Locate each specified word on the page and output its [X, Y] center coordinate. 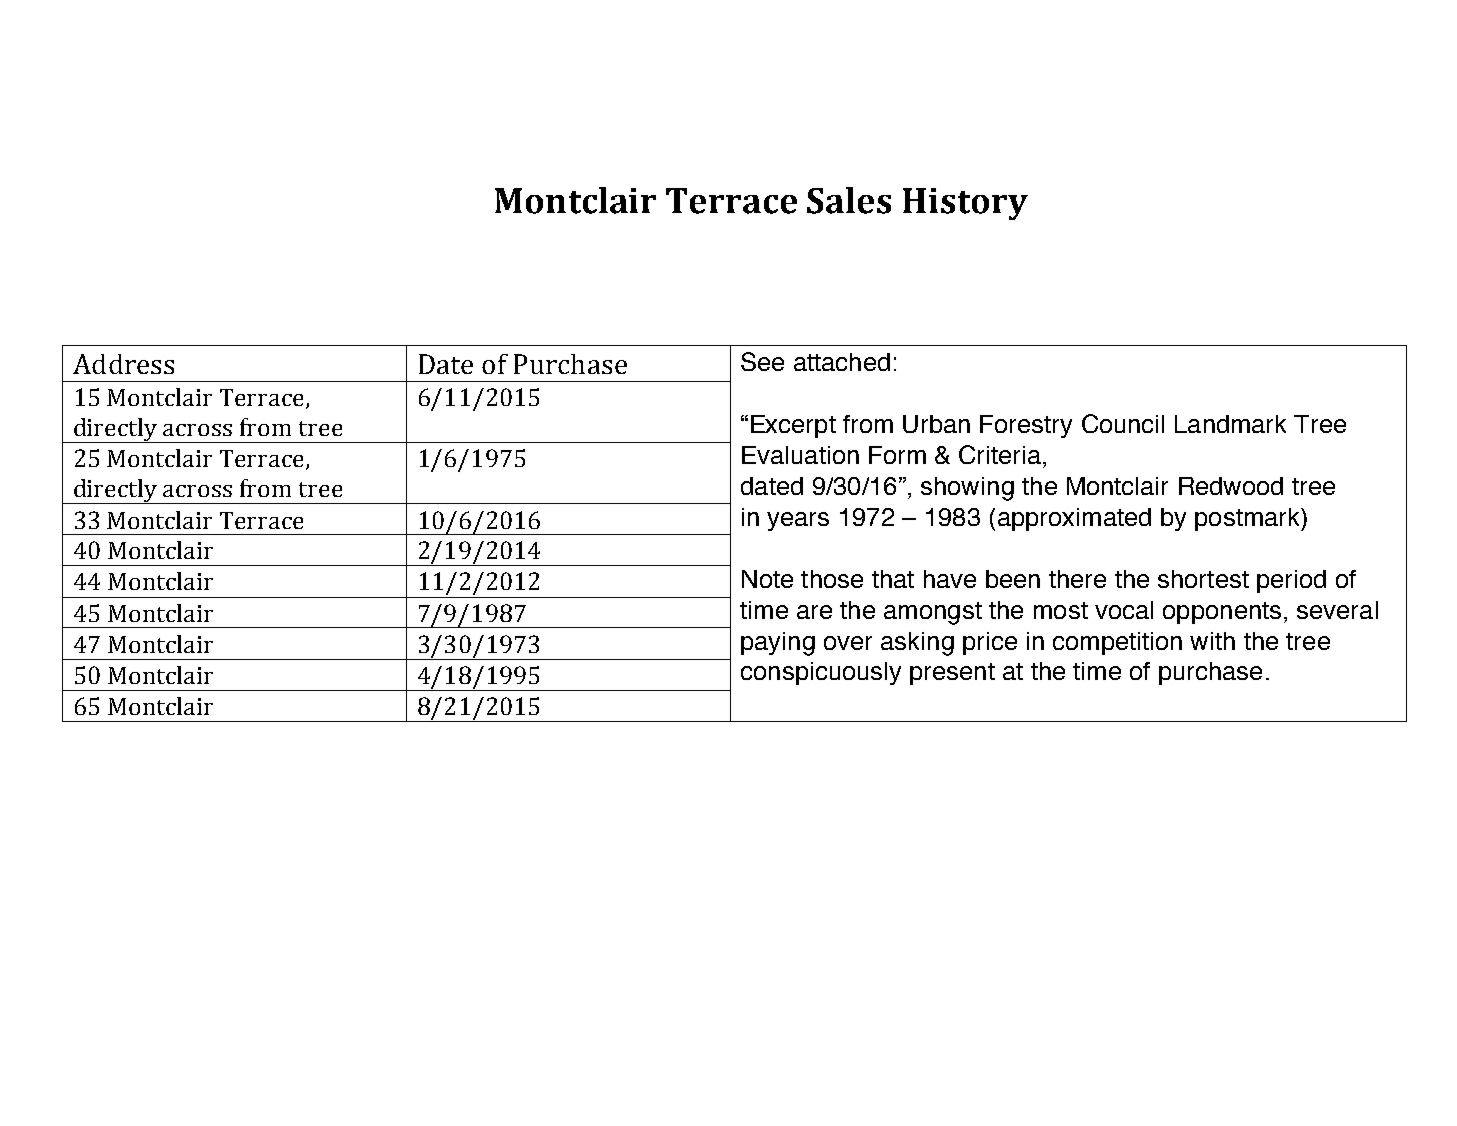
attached [842, 362]
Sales [849, 200]
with [1212, 641]
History [965, 204]
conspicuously [821, 673]
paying [778, 644]
